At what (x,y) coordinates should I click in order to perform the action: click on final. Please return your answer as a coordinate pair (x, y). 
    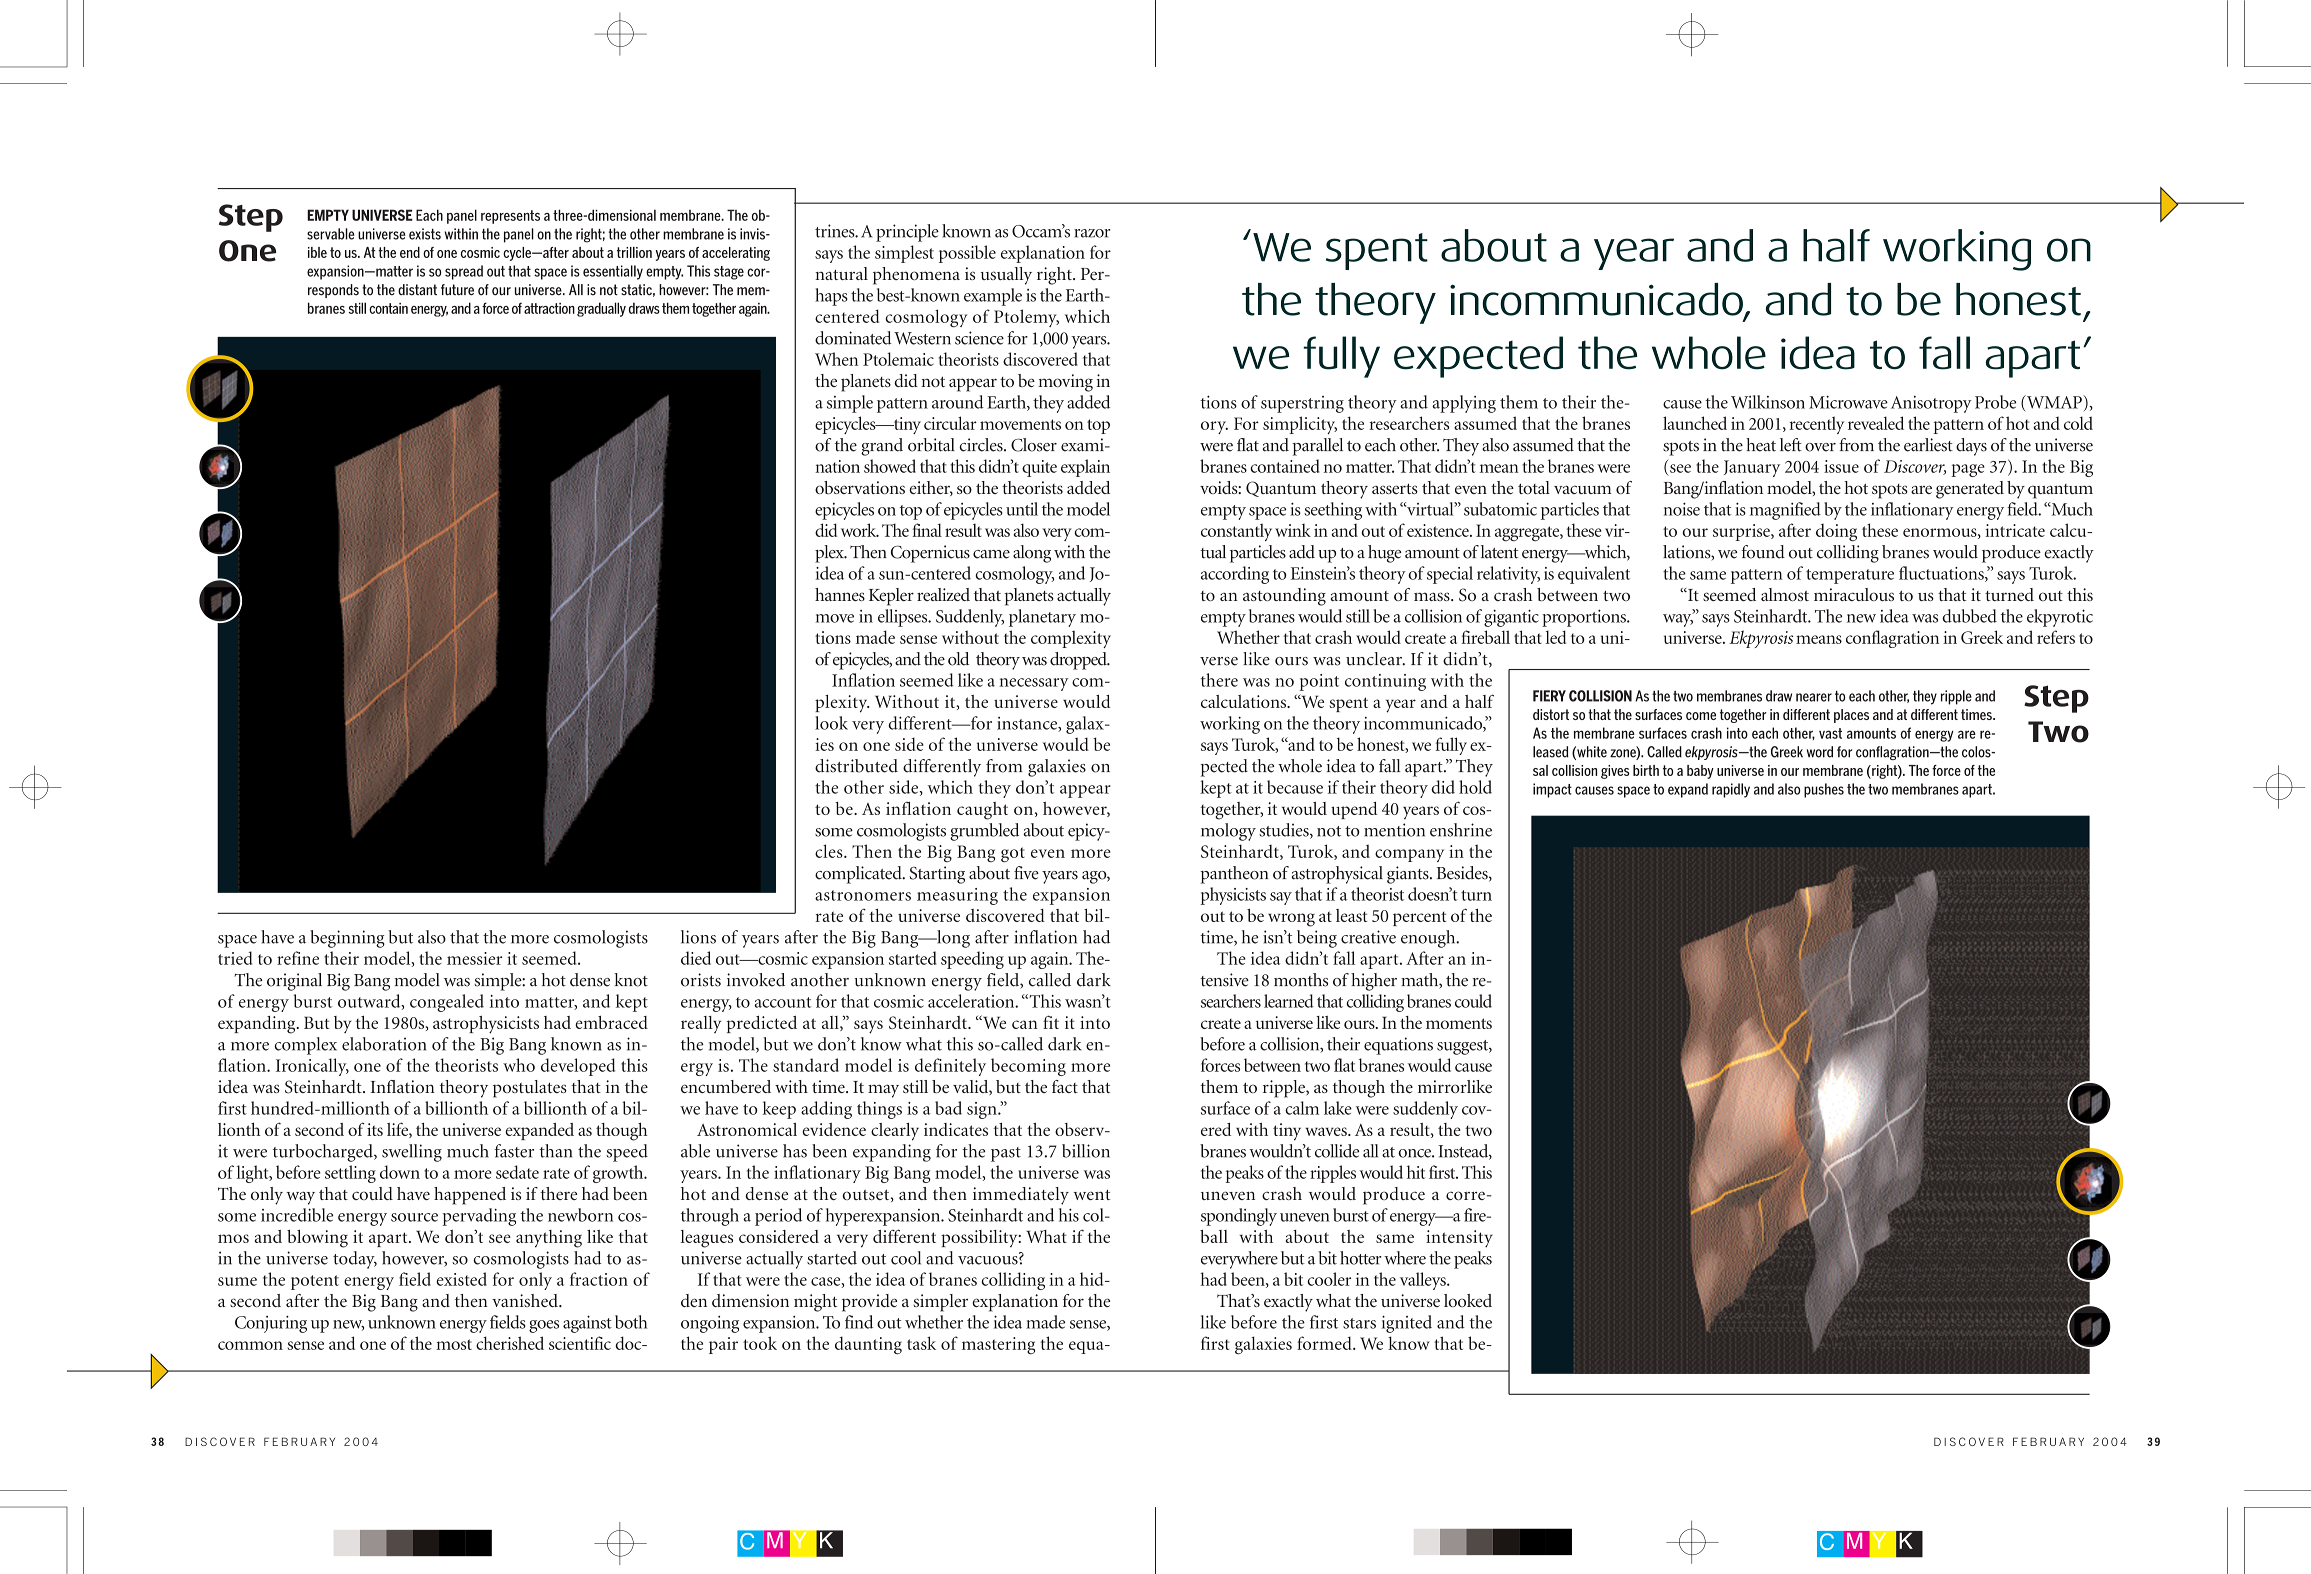
    Looking at the image, I should click on (927, 530).
